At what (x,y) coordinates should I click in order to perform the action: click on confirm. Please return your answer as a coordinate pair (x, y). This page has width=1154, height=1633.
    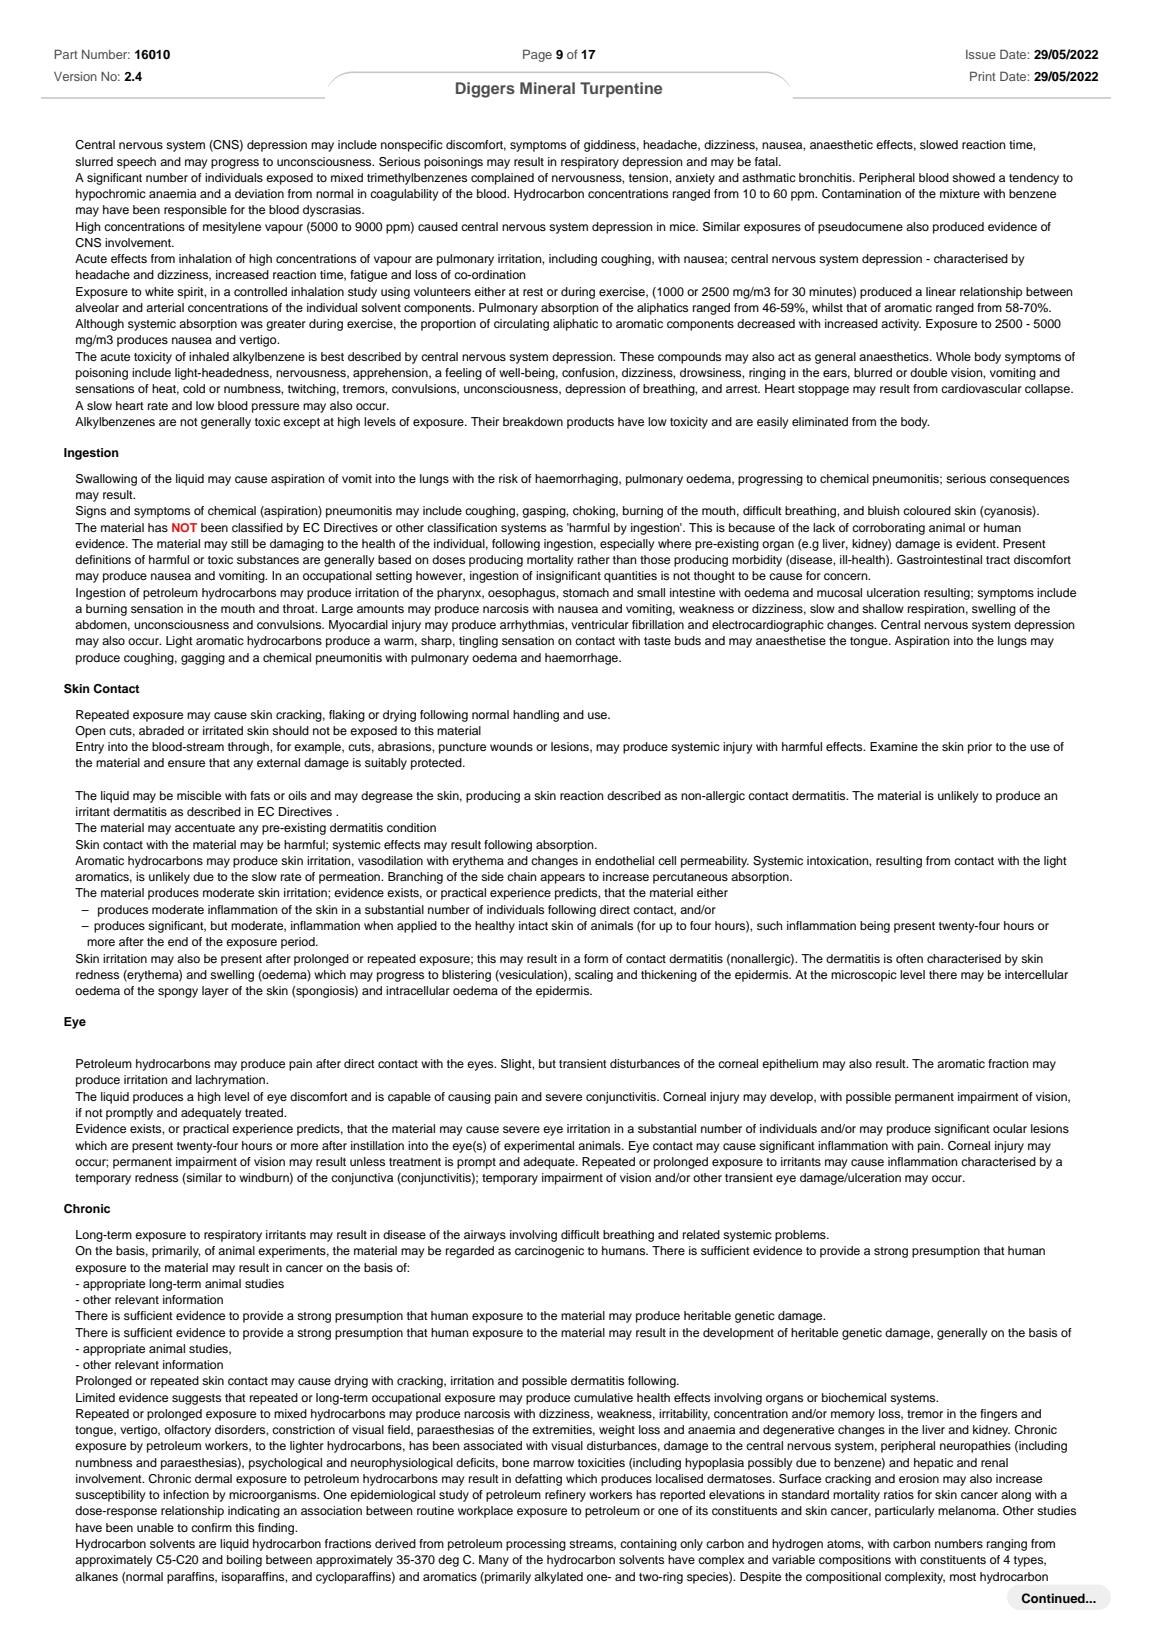
    Looking at the image, I should click on (211, 1527).
